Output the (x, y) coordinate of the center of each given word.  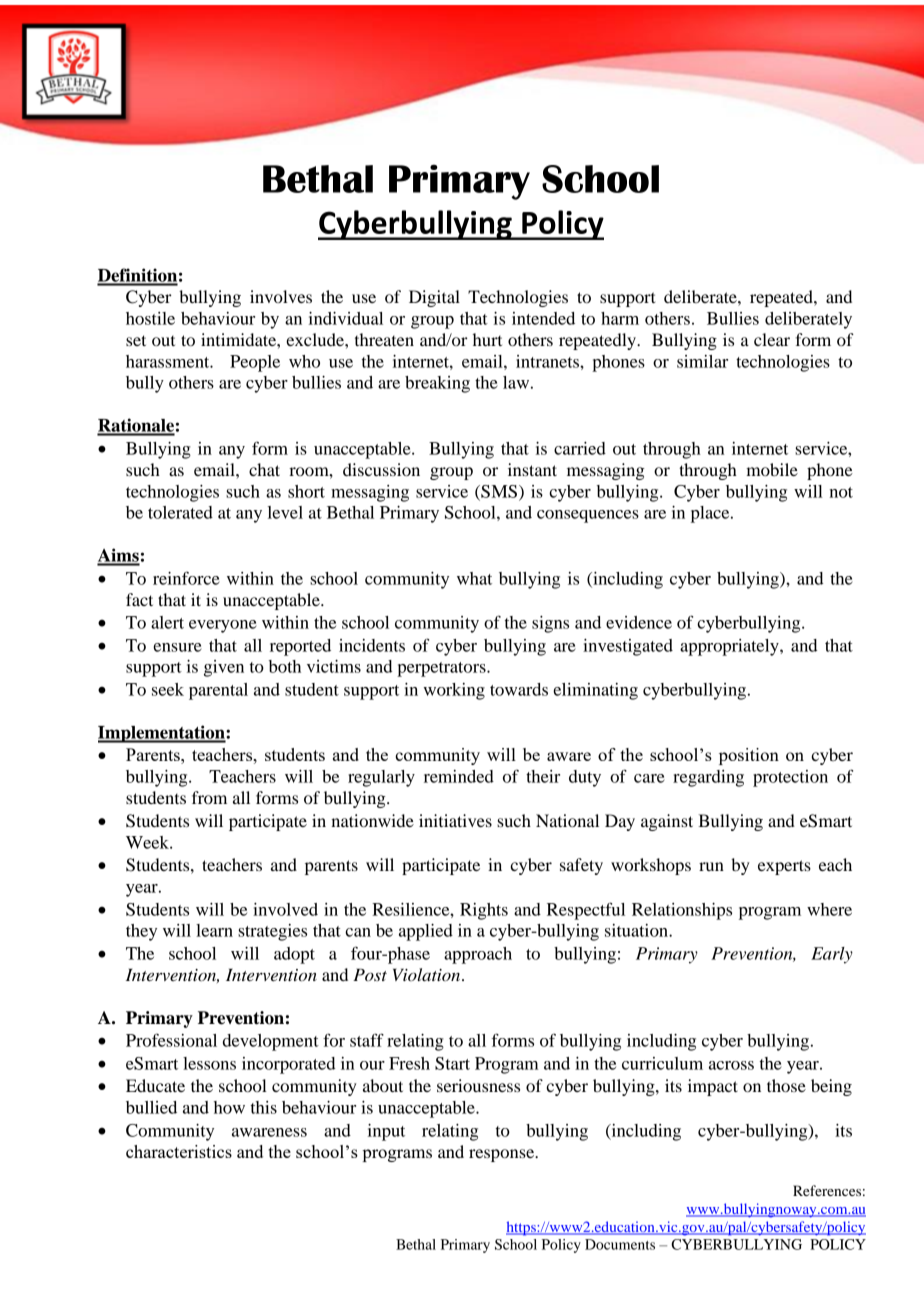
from (209, 797)
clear (772, 339)
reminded (459, 776)
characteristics (179, 1151)
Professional (171, 1040)
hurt (487, 339)
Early (832, 955)
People (255, 363)
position (749, 756)
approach (478, 955)
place (711, 514)
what (474, 578)
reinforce (186, 578)
